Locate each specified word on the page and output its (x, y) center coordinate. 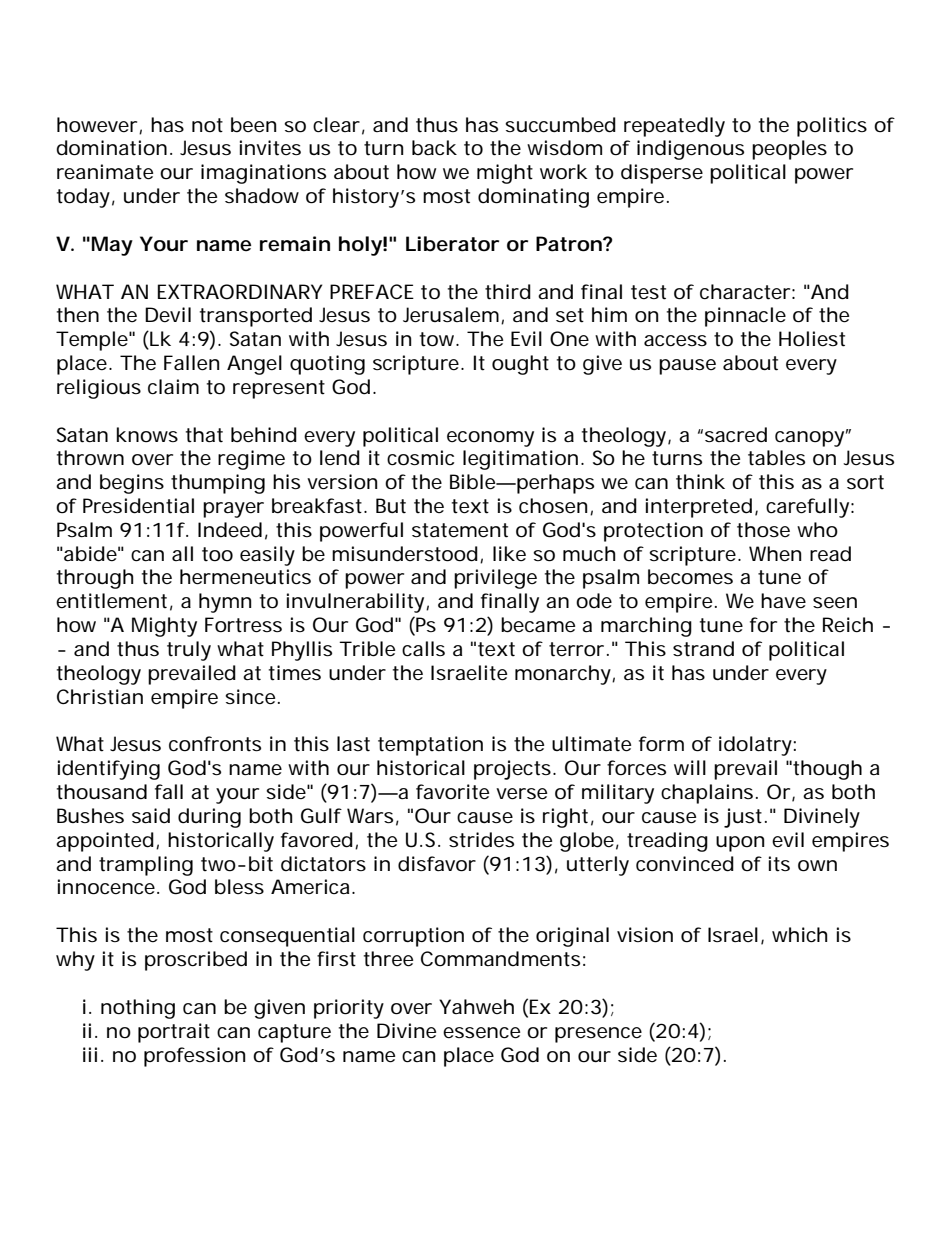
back (434, 148)
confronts (215, 744)
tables (776, 458)
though (827, 770)
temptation (430, 746)
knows (147, 435)
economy (490, 439)
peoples (789, 150)
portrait (174, 1033)
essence (481, 1033)
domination (111, 148)
